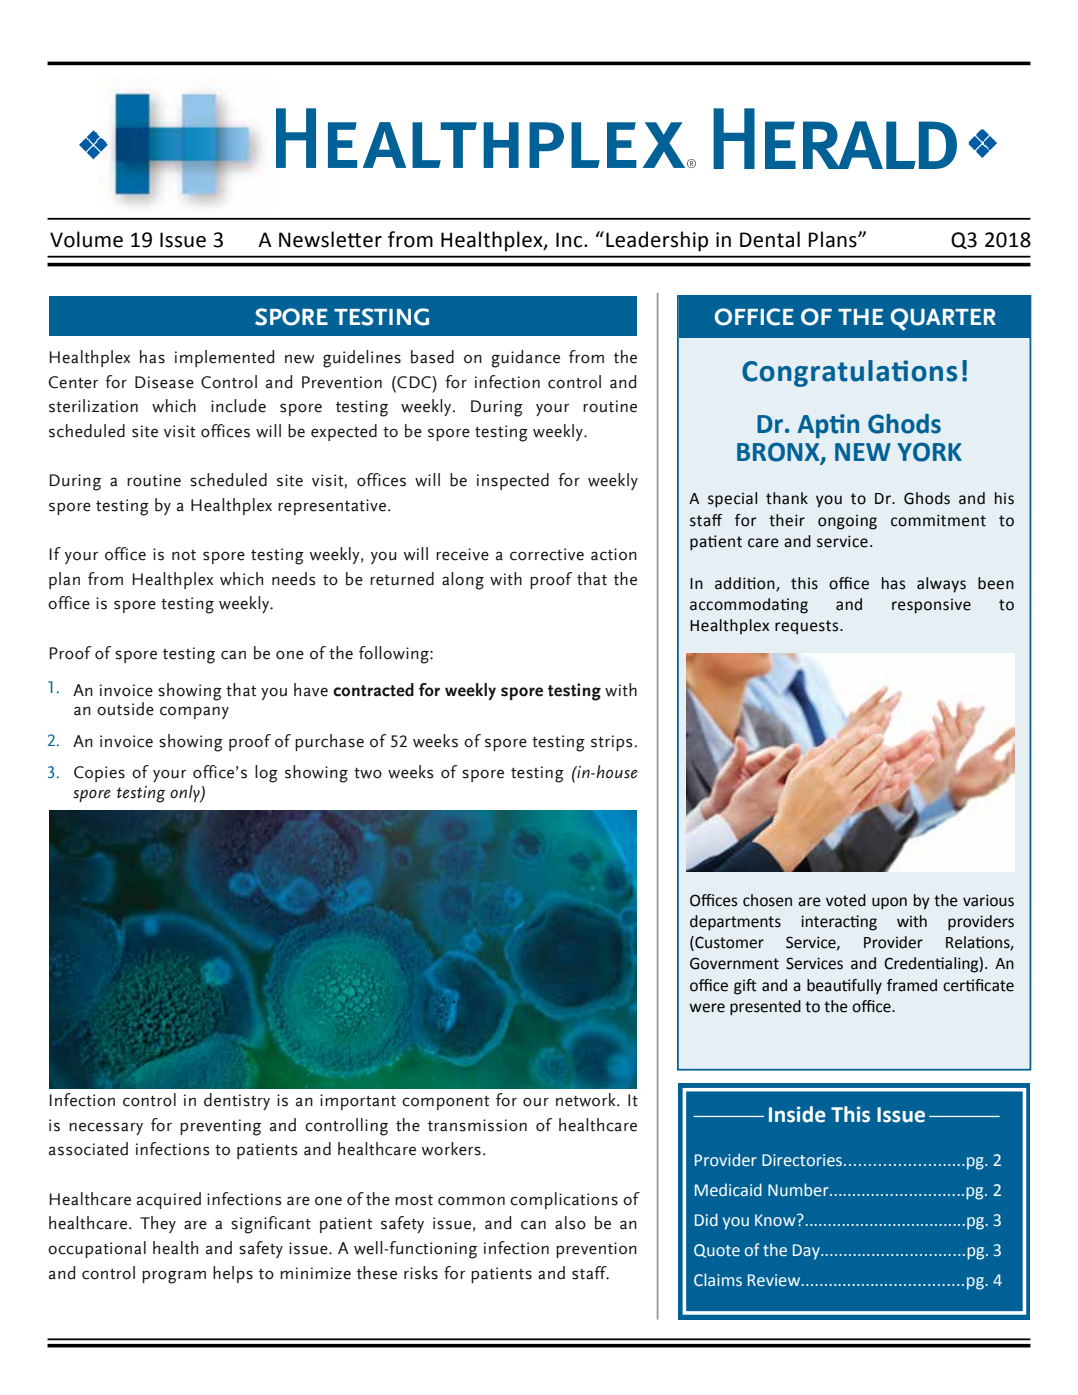 This screenshot has width=1078, height=1395. What do you see at coordinates (158, 1224) in the screenshot?
I see `They` at bounding box center [158, 1224].
